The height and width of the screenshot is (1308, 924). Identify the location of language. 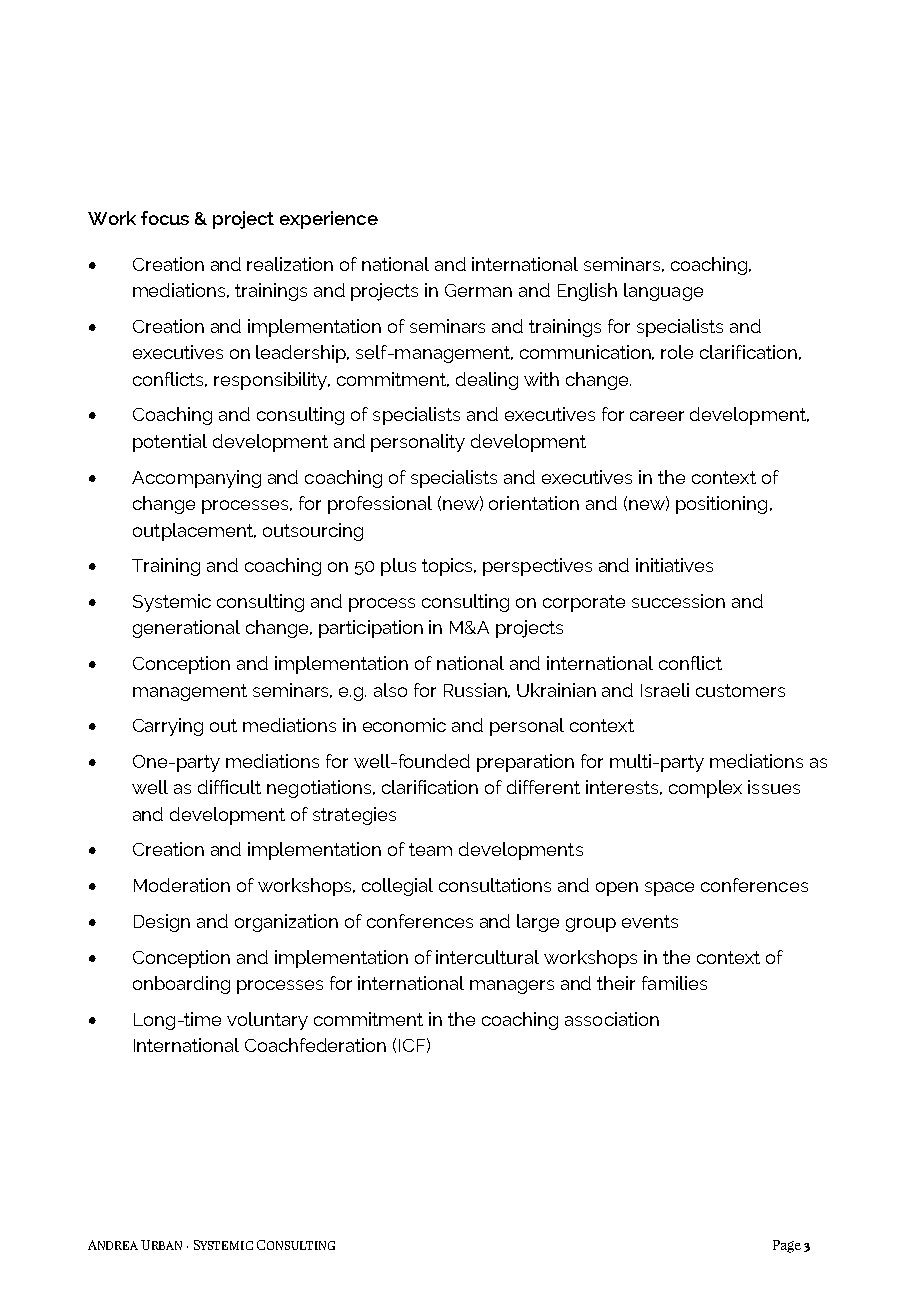
(663, 292).
